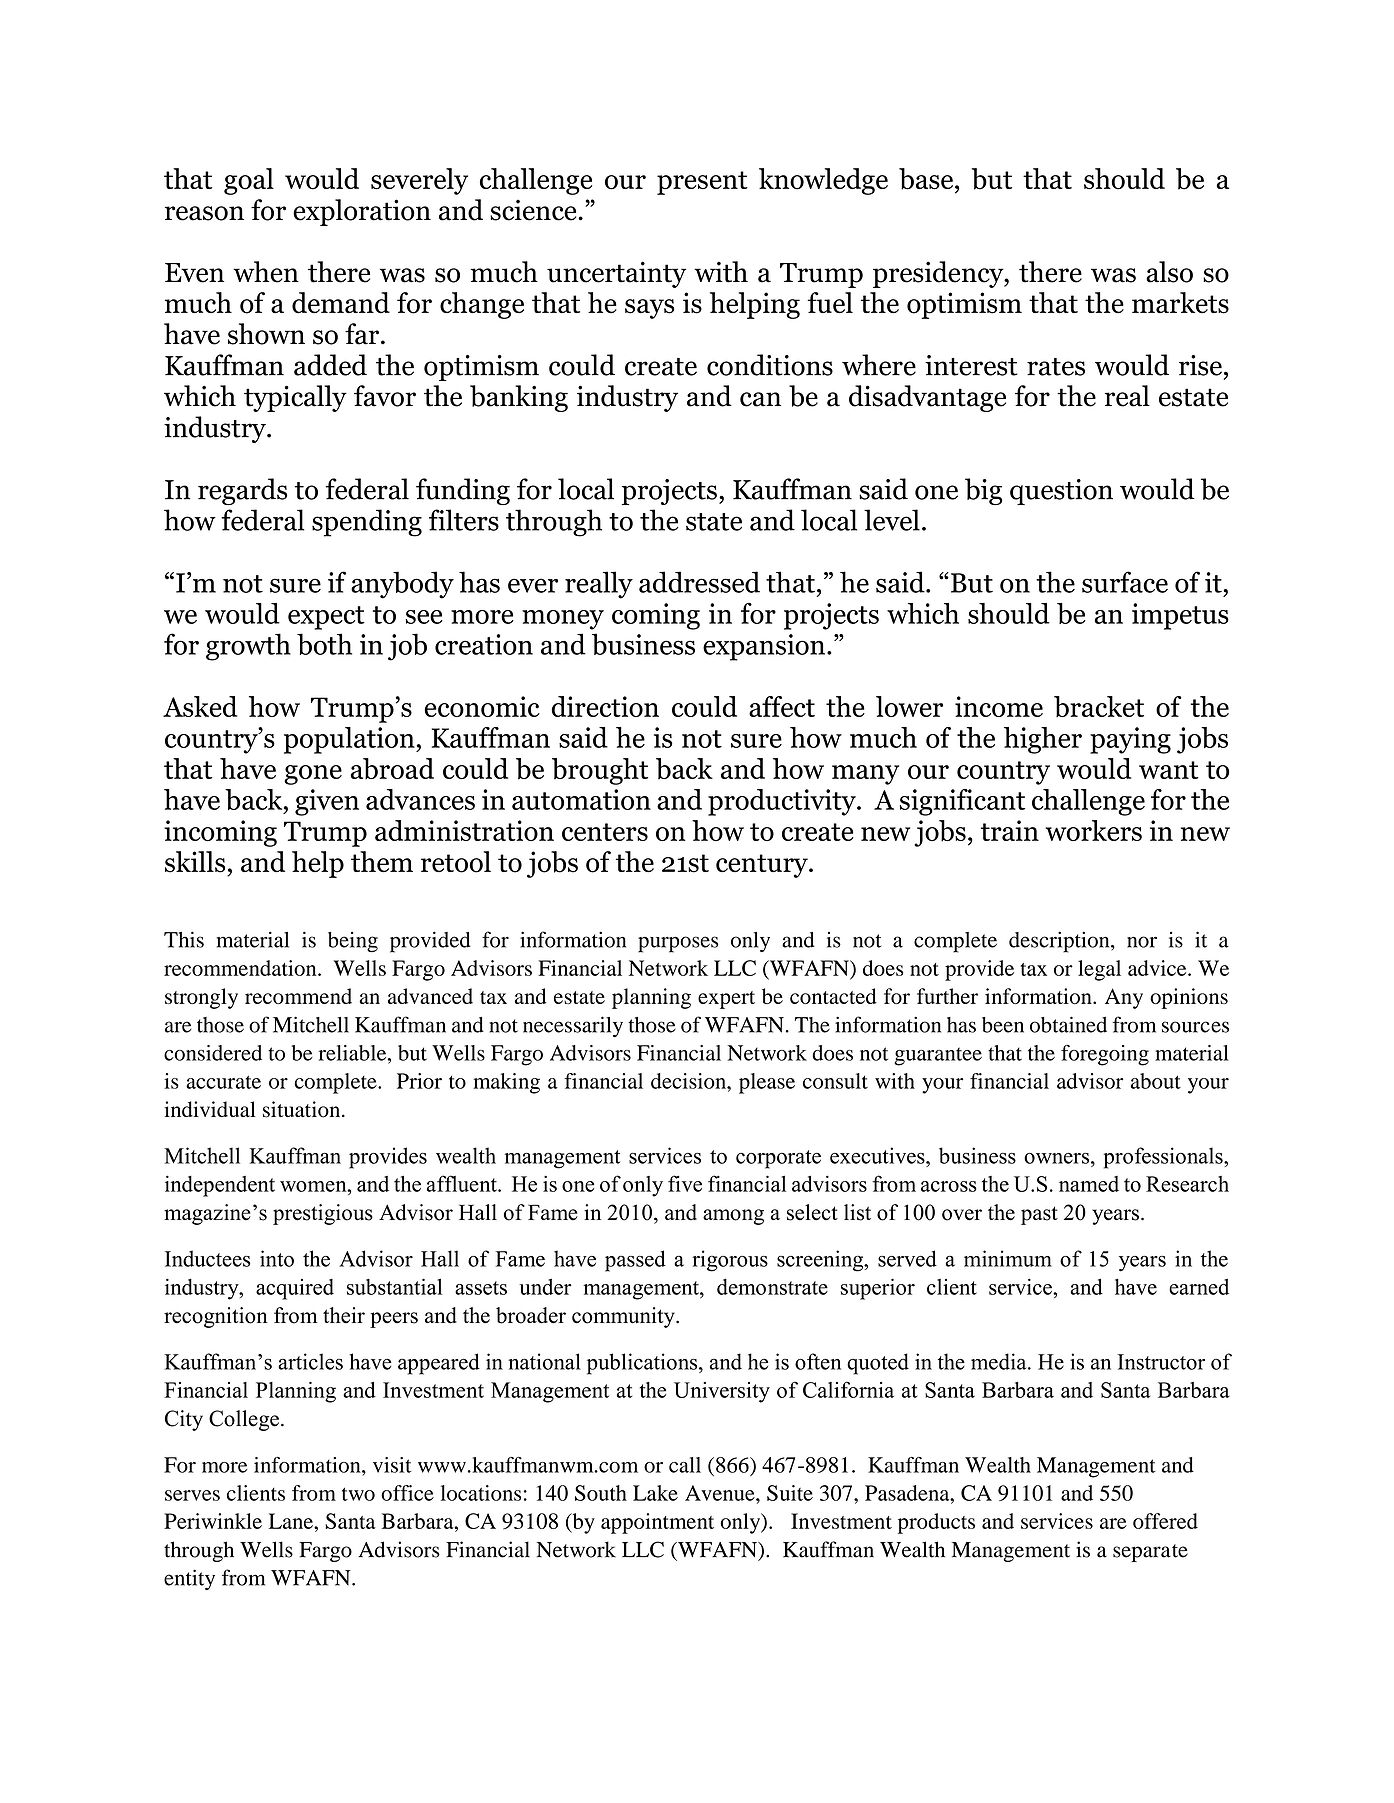 The width and height of the screenshot is (1394, 1803). What do you see at coordinates (765, 647) in the screenshot?
I see `expansion` at bounding box center [765, 647].
